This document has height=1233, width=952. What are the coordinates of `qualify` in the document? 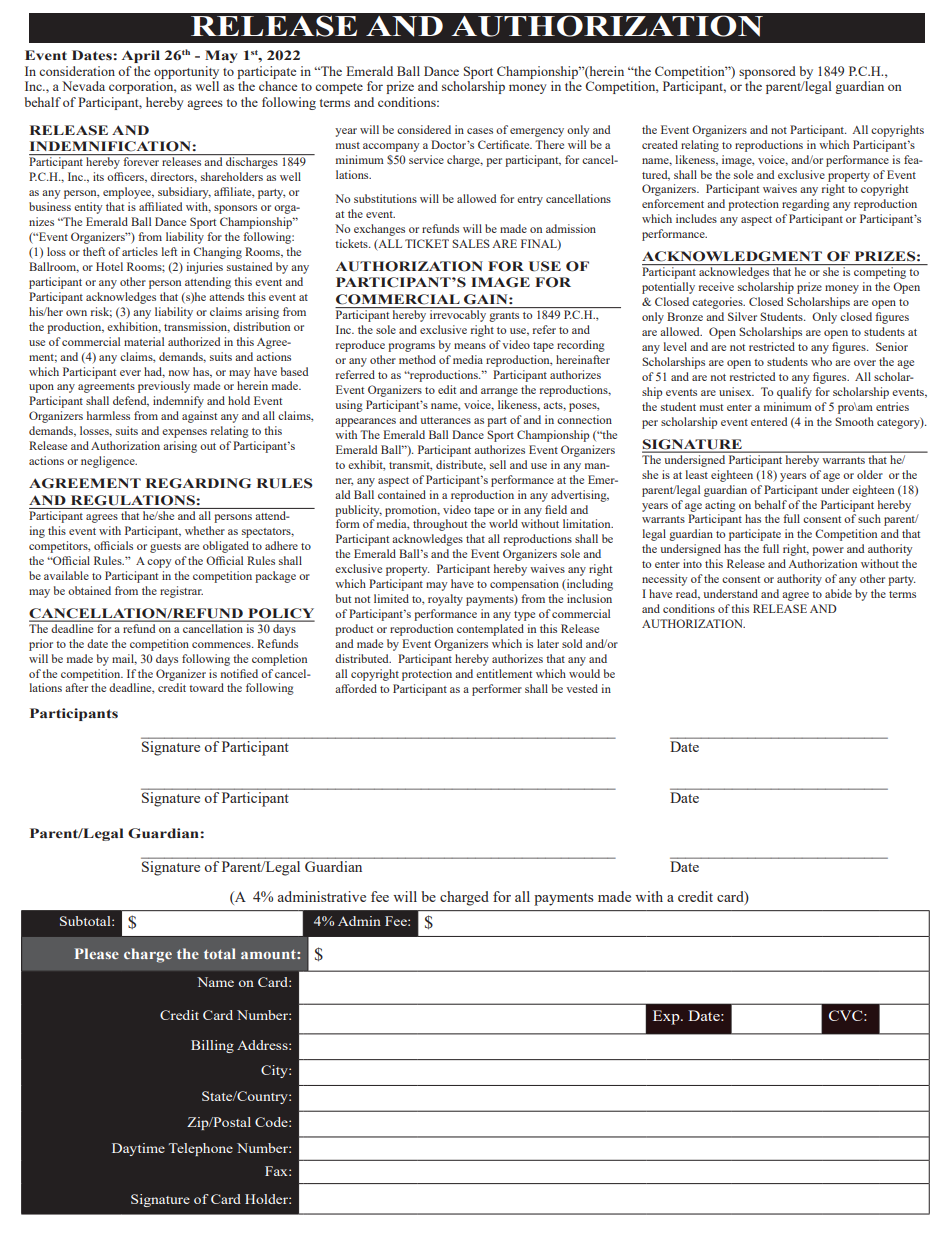 It's located at (794, 393).
